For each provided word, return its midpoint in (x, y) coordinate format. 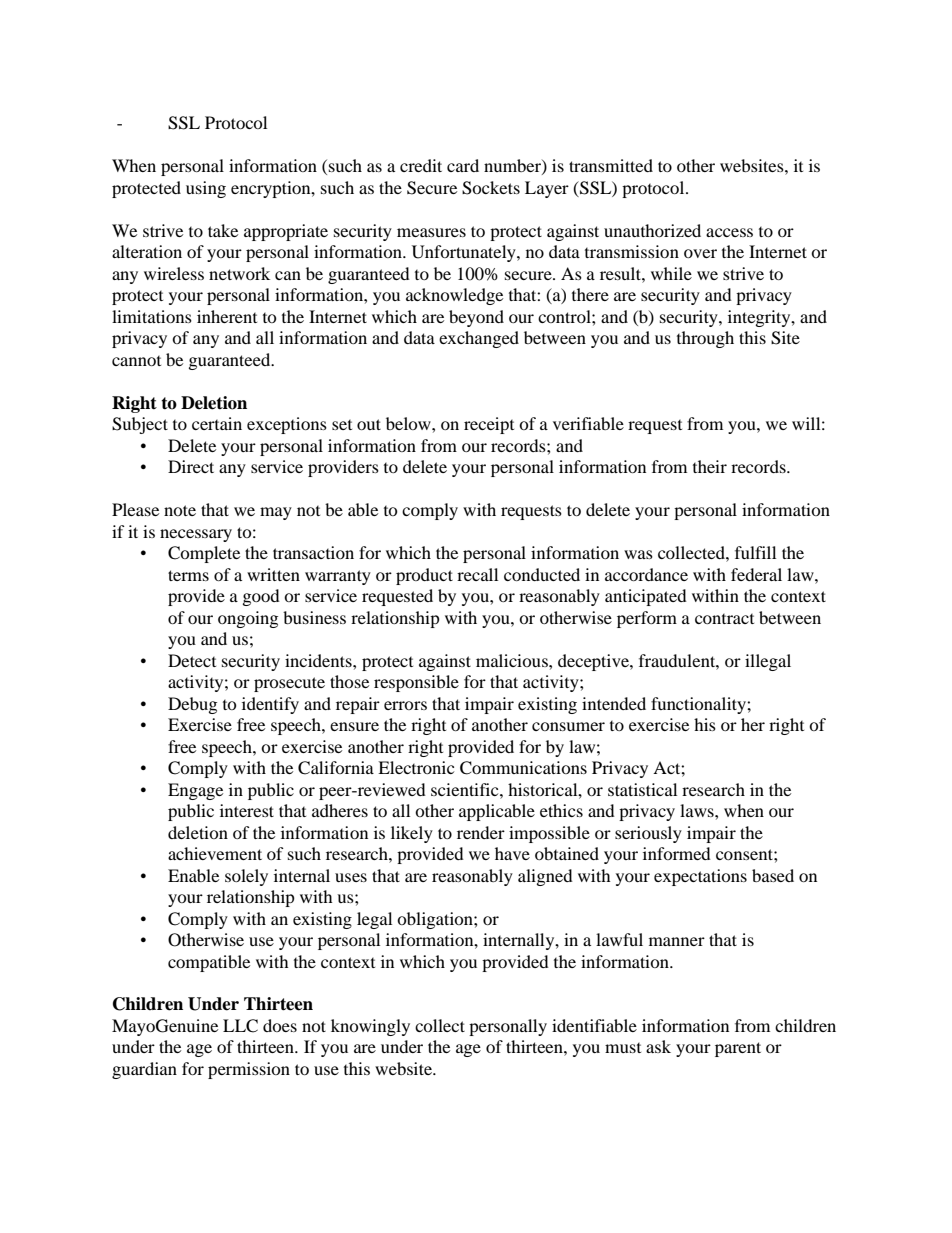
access (729, 232)
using (206, 189)
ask (658, 1046)
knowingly (370, 1027)
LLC (240, 1026)
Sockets (491, 188)
